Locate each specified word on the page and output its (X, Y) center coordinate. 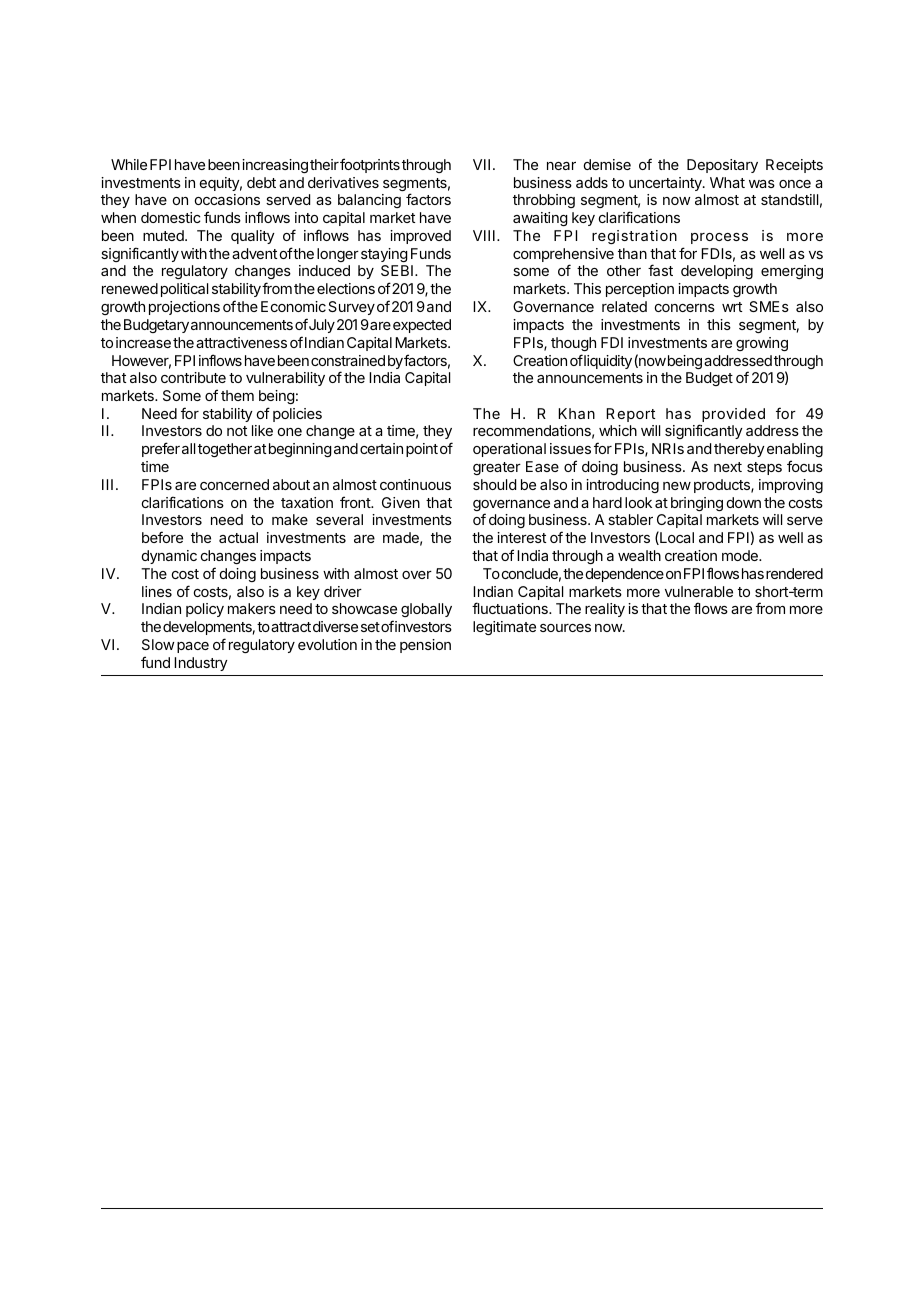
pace (193, 647)
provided (733, 415)
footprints (370, 165)
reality (605, 610)
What (727, 182)
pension (425, 646)
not (237, 431)
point (422, 450)
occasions (227, 199)
